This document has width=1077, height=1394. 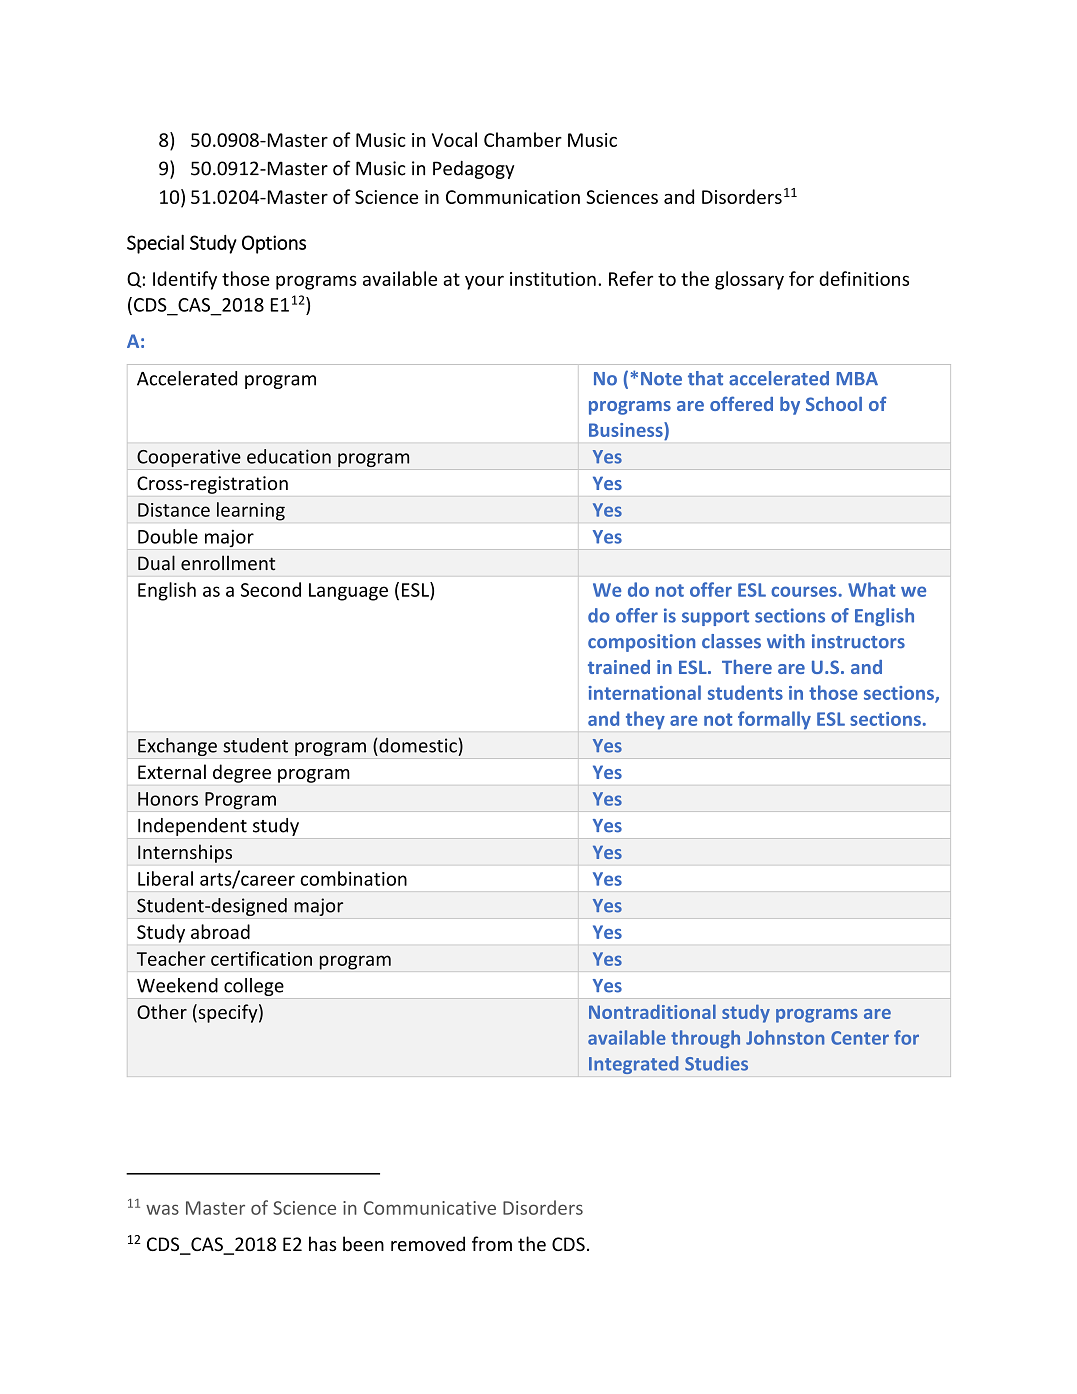 What do you see at coordinates (261, 958) in the document?
I see `certification` at bounding box center [261, 958].
